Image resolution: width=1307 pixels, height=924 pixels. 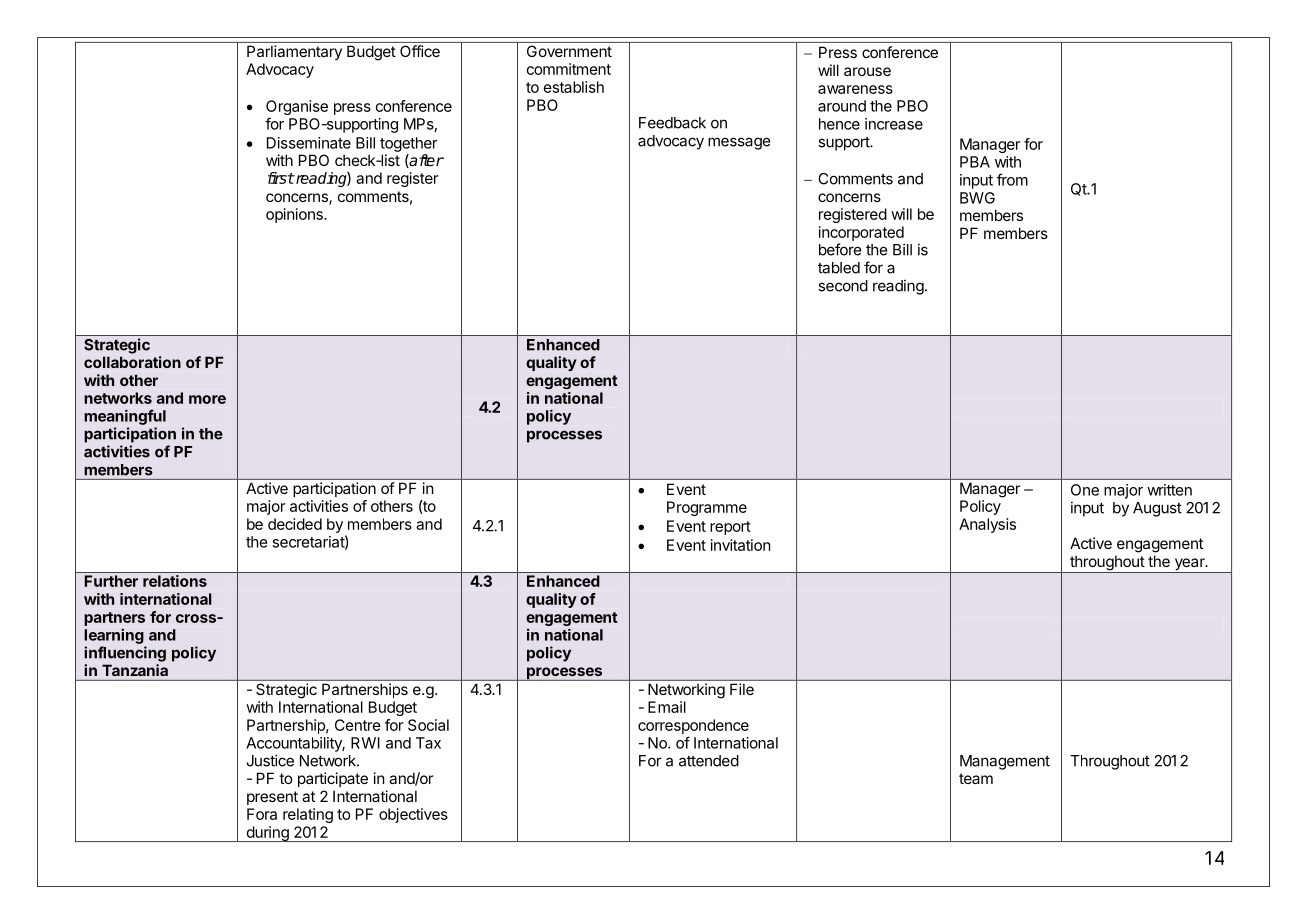 I want to click on tabled, so click(x=839, y=268).
